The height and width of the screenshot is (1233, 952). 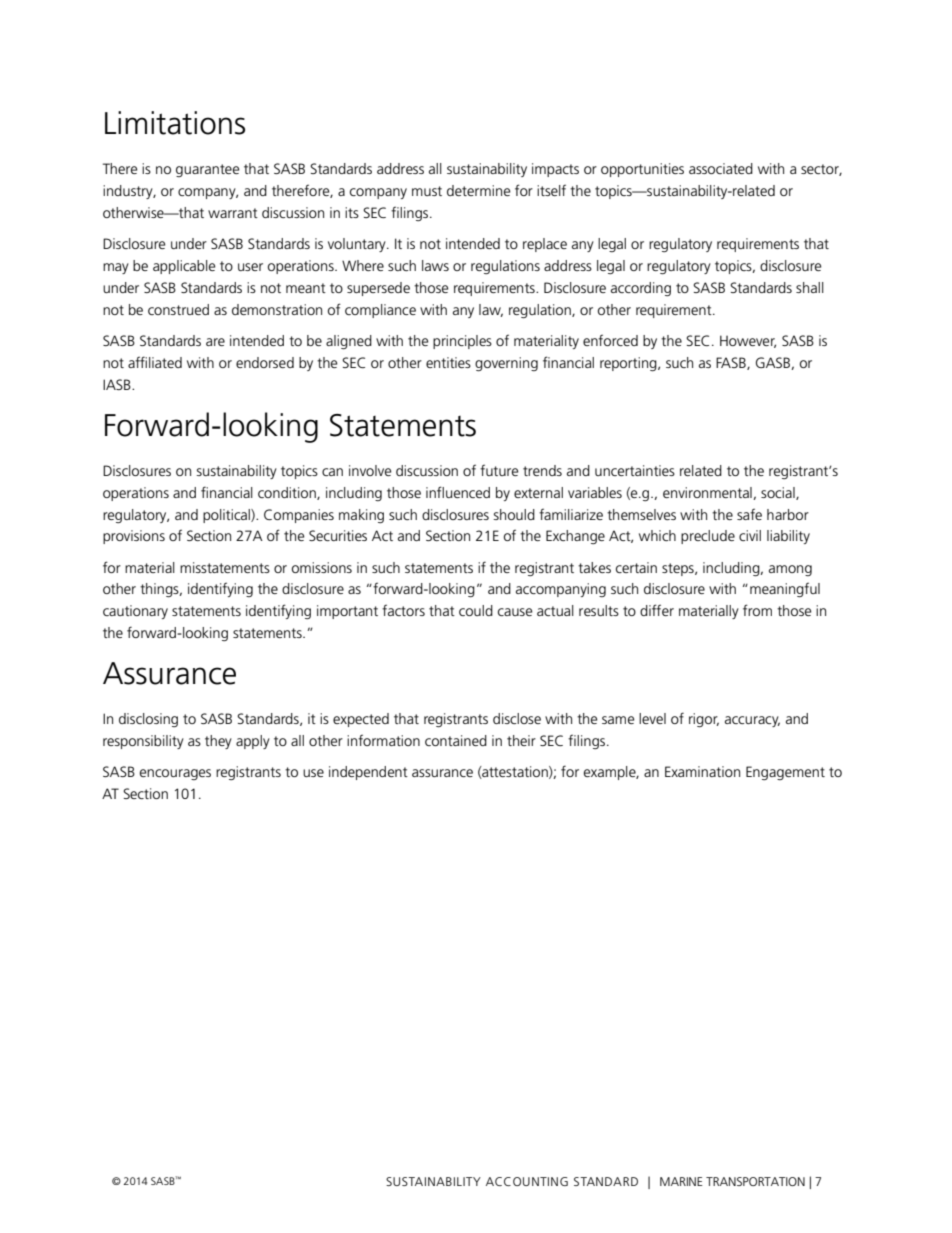 What do you see at coordinates (175, 774) in the screenshot?
I see `encourages` at bounding box center [175, 774].
